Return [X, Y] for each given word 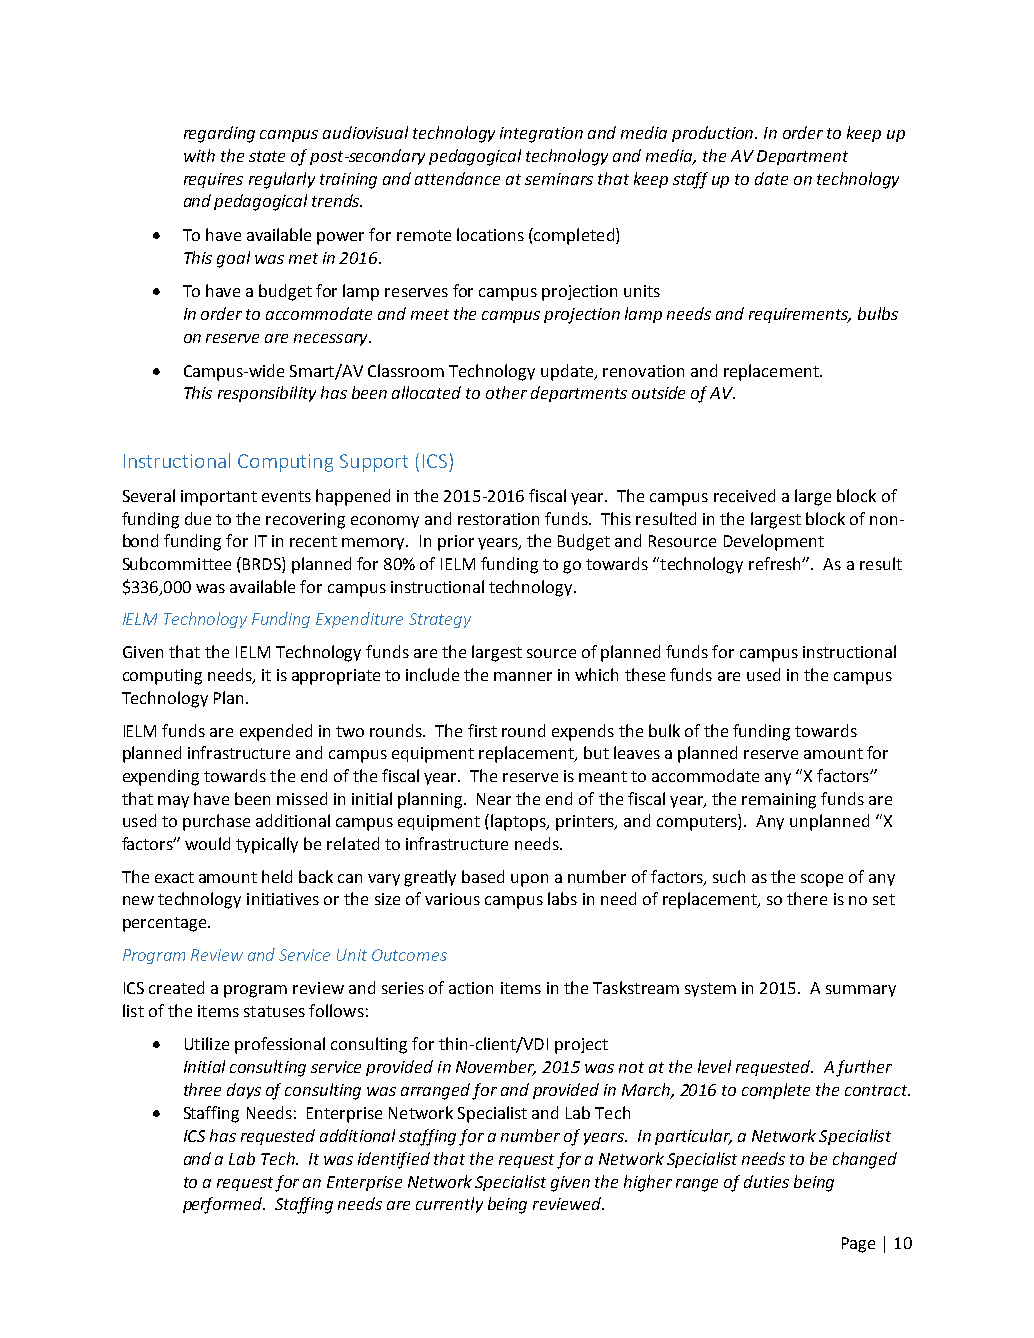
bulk [664, 730]
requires [213, 180]
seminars [559, 179]
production [714, 134]
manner [523, 676]
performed [224, 1205]
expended [276, 732]
